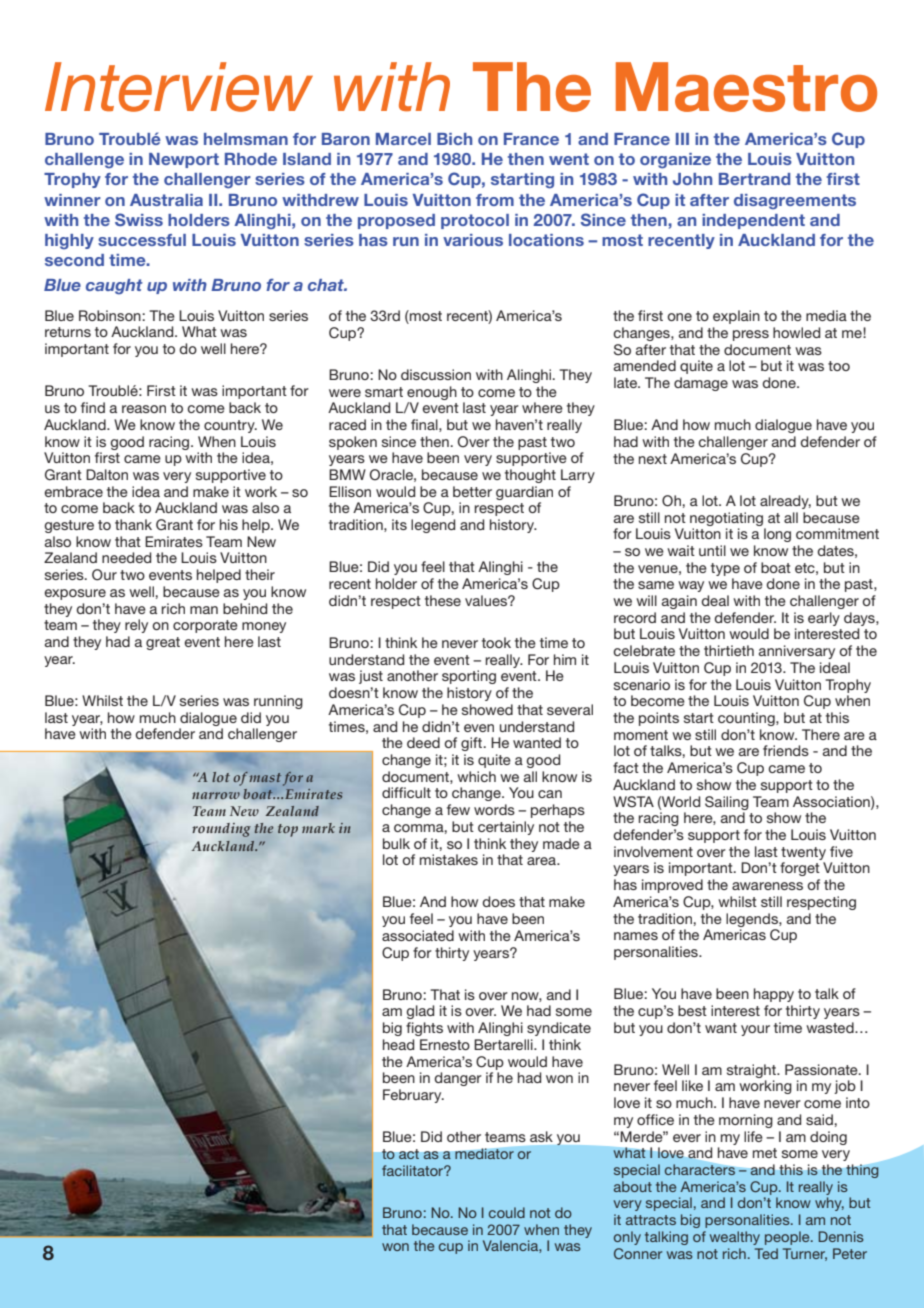 This image has width=924, height=1308. I want to click on sporting, so click(469, 677).
